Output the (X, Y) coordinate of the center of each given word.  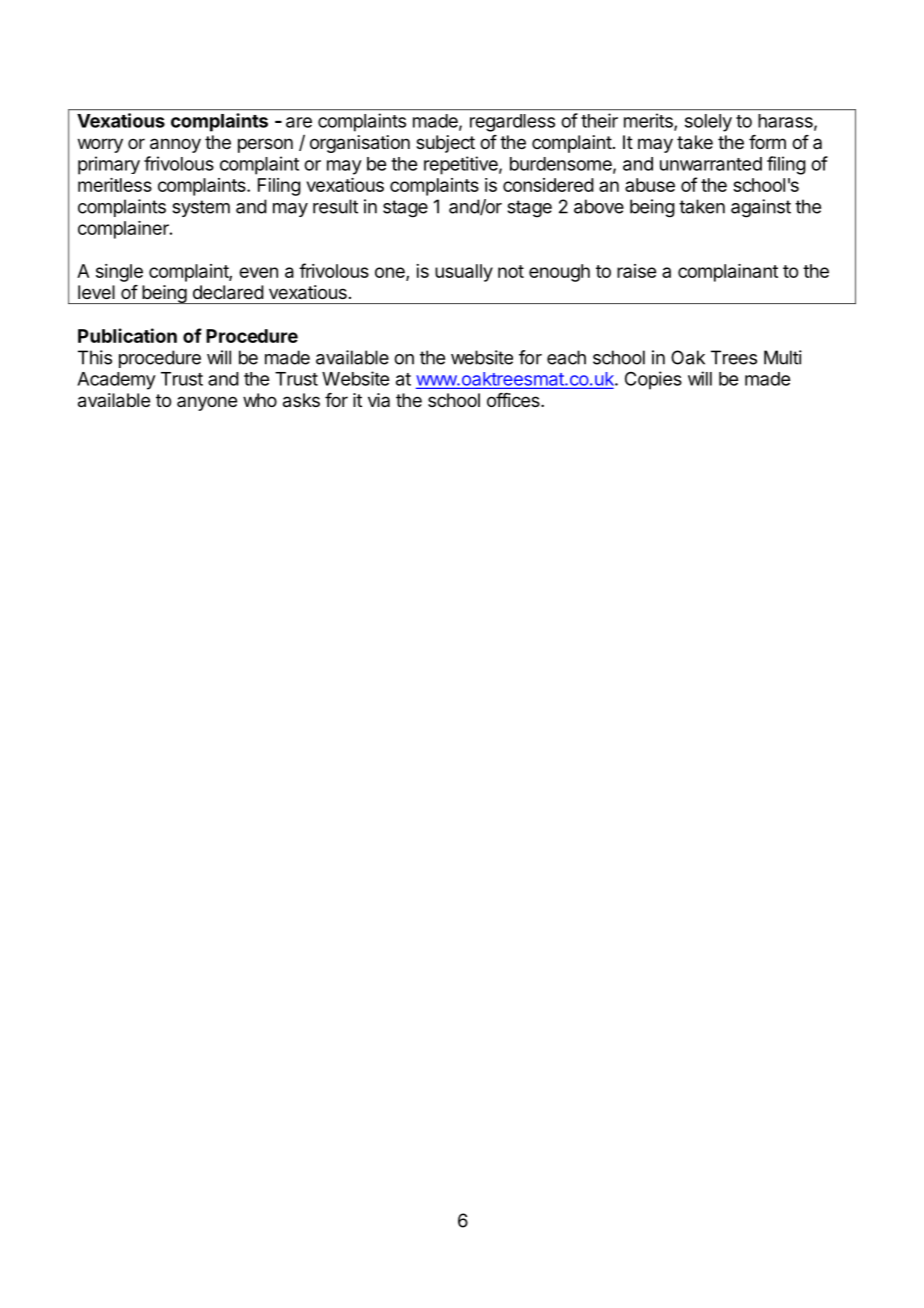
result (335, 206)
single (119, 273)
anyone (207, 403)
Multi (783, 357)
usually (464, 273)
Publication (127, 335)
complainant (728, 273)
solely (708, 123)
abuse (650, 185)
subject (445, 144)
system (201, 208)
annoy (175, 145)
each (566, 357)
